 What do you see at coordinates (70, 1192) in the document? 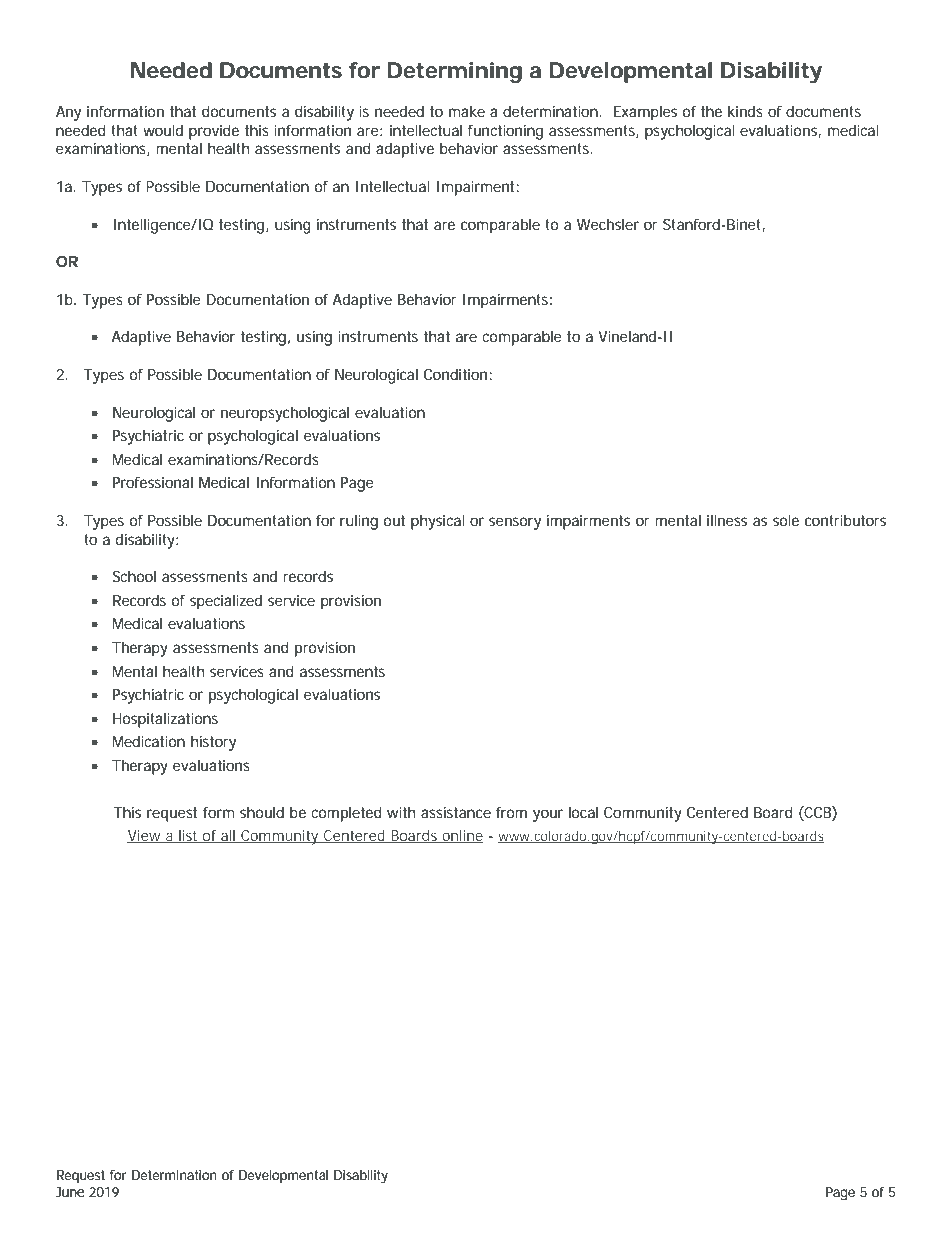
I see `June` at bounding box center [70, 1192].
